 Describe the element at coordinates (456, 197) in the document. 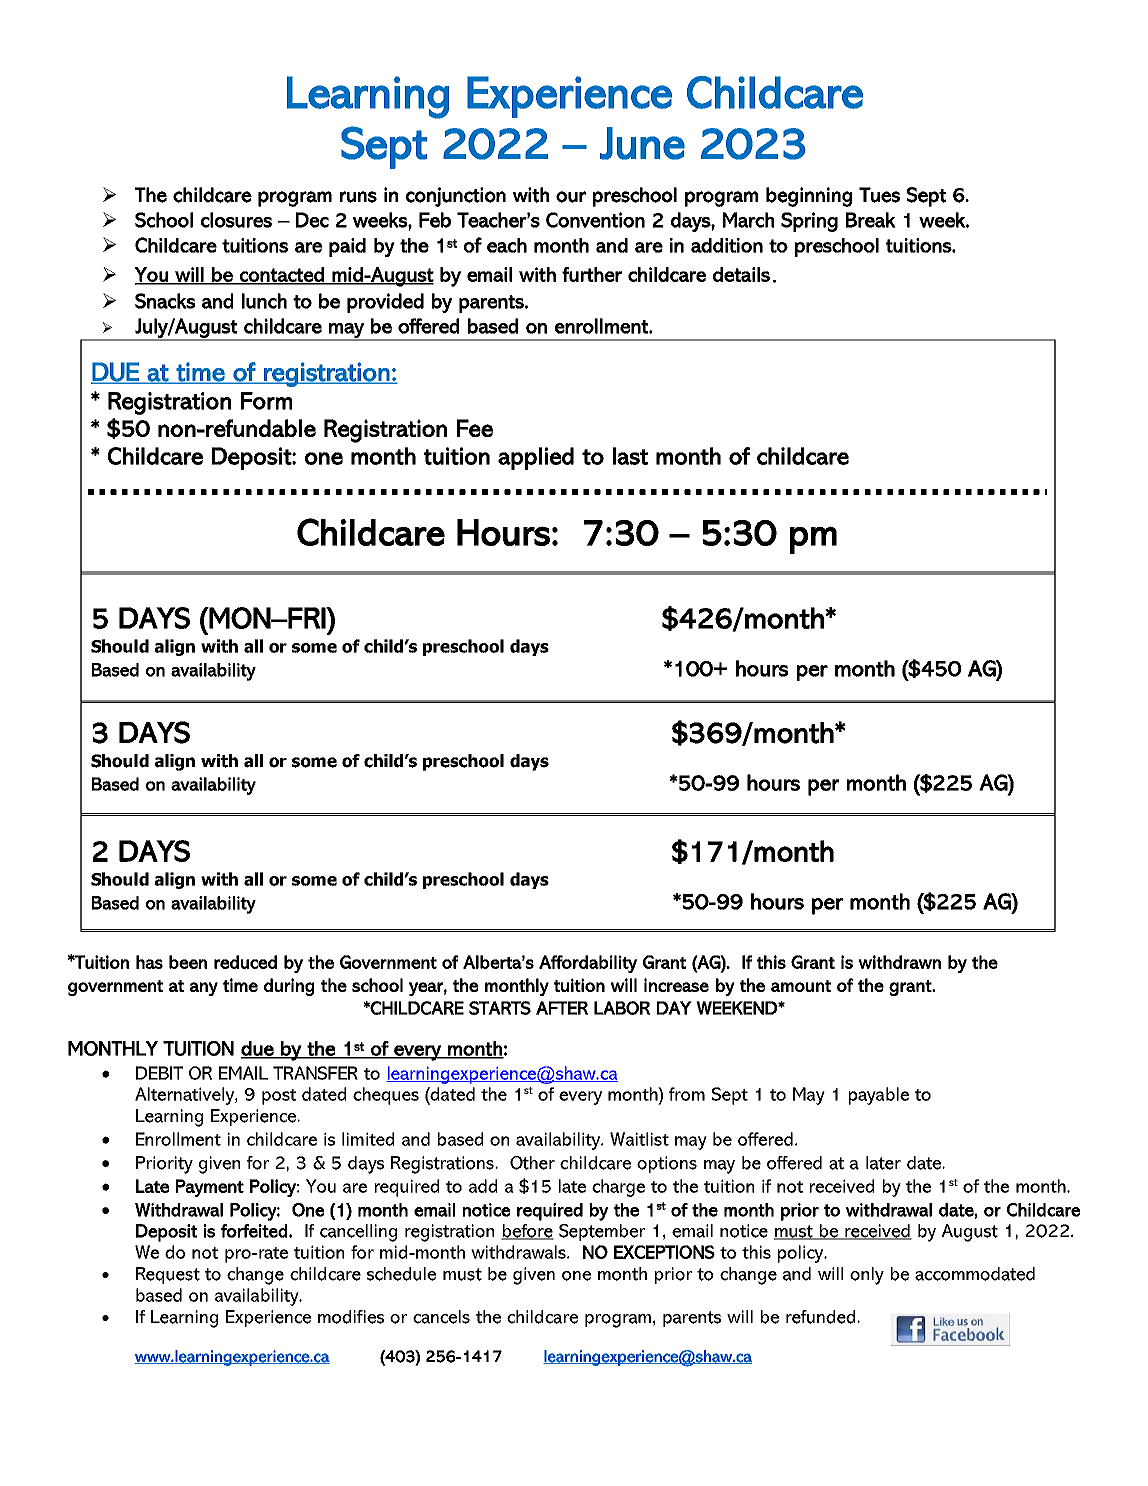

I see `conjunction` at that location.
